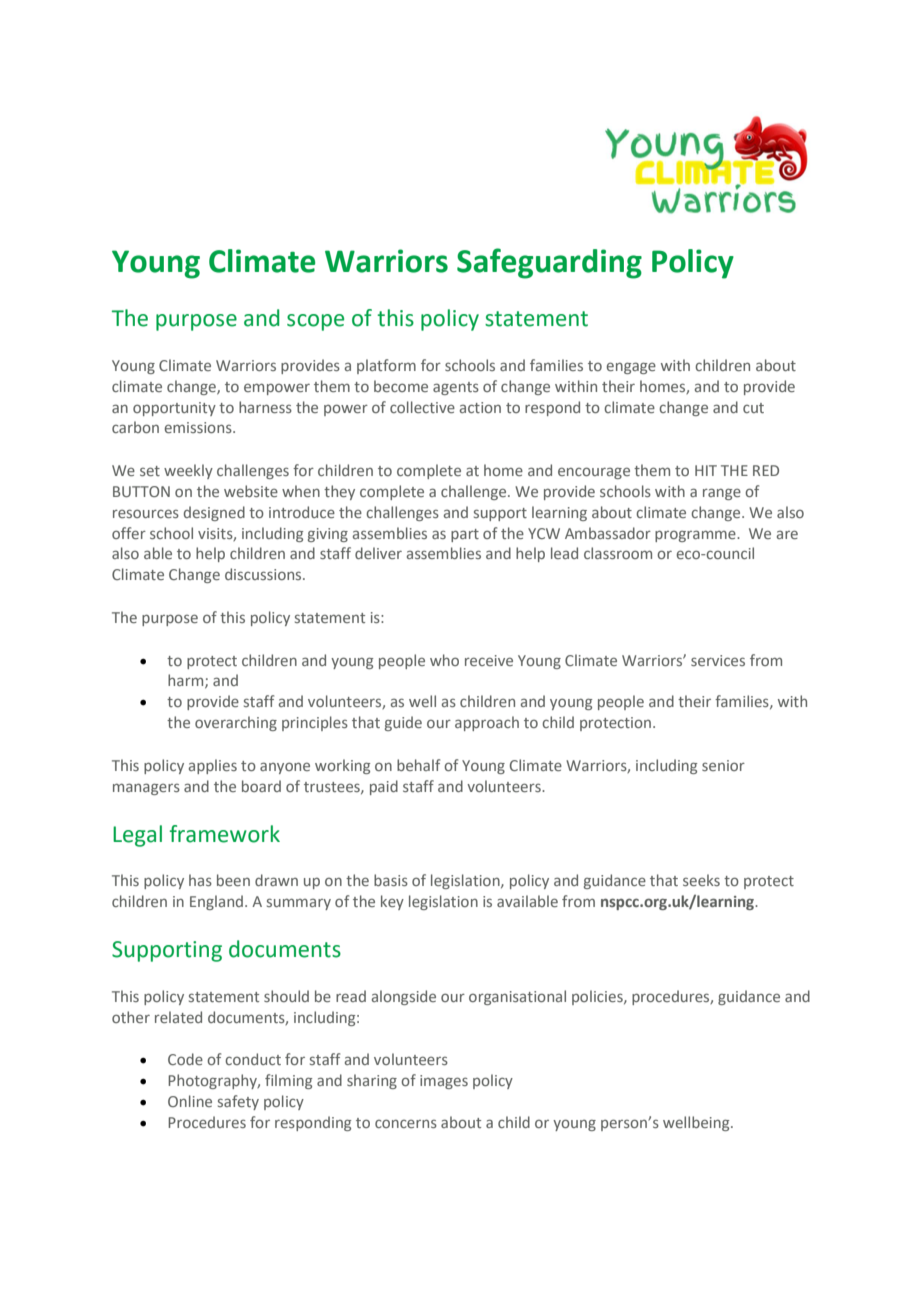  Describe the element at coordinates (190, 1101) in the screenshot. I see `Online` at that location.
